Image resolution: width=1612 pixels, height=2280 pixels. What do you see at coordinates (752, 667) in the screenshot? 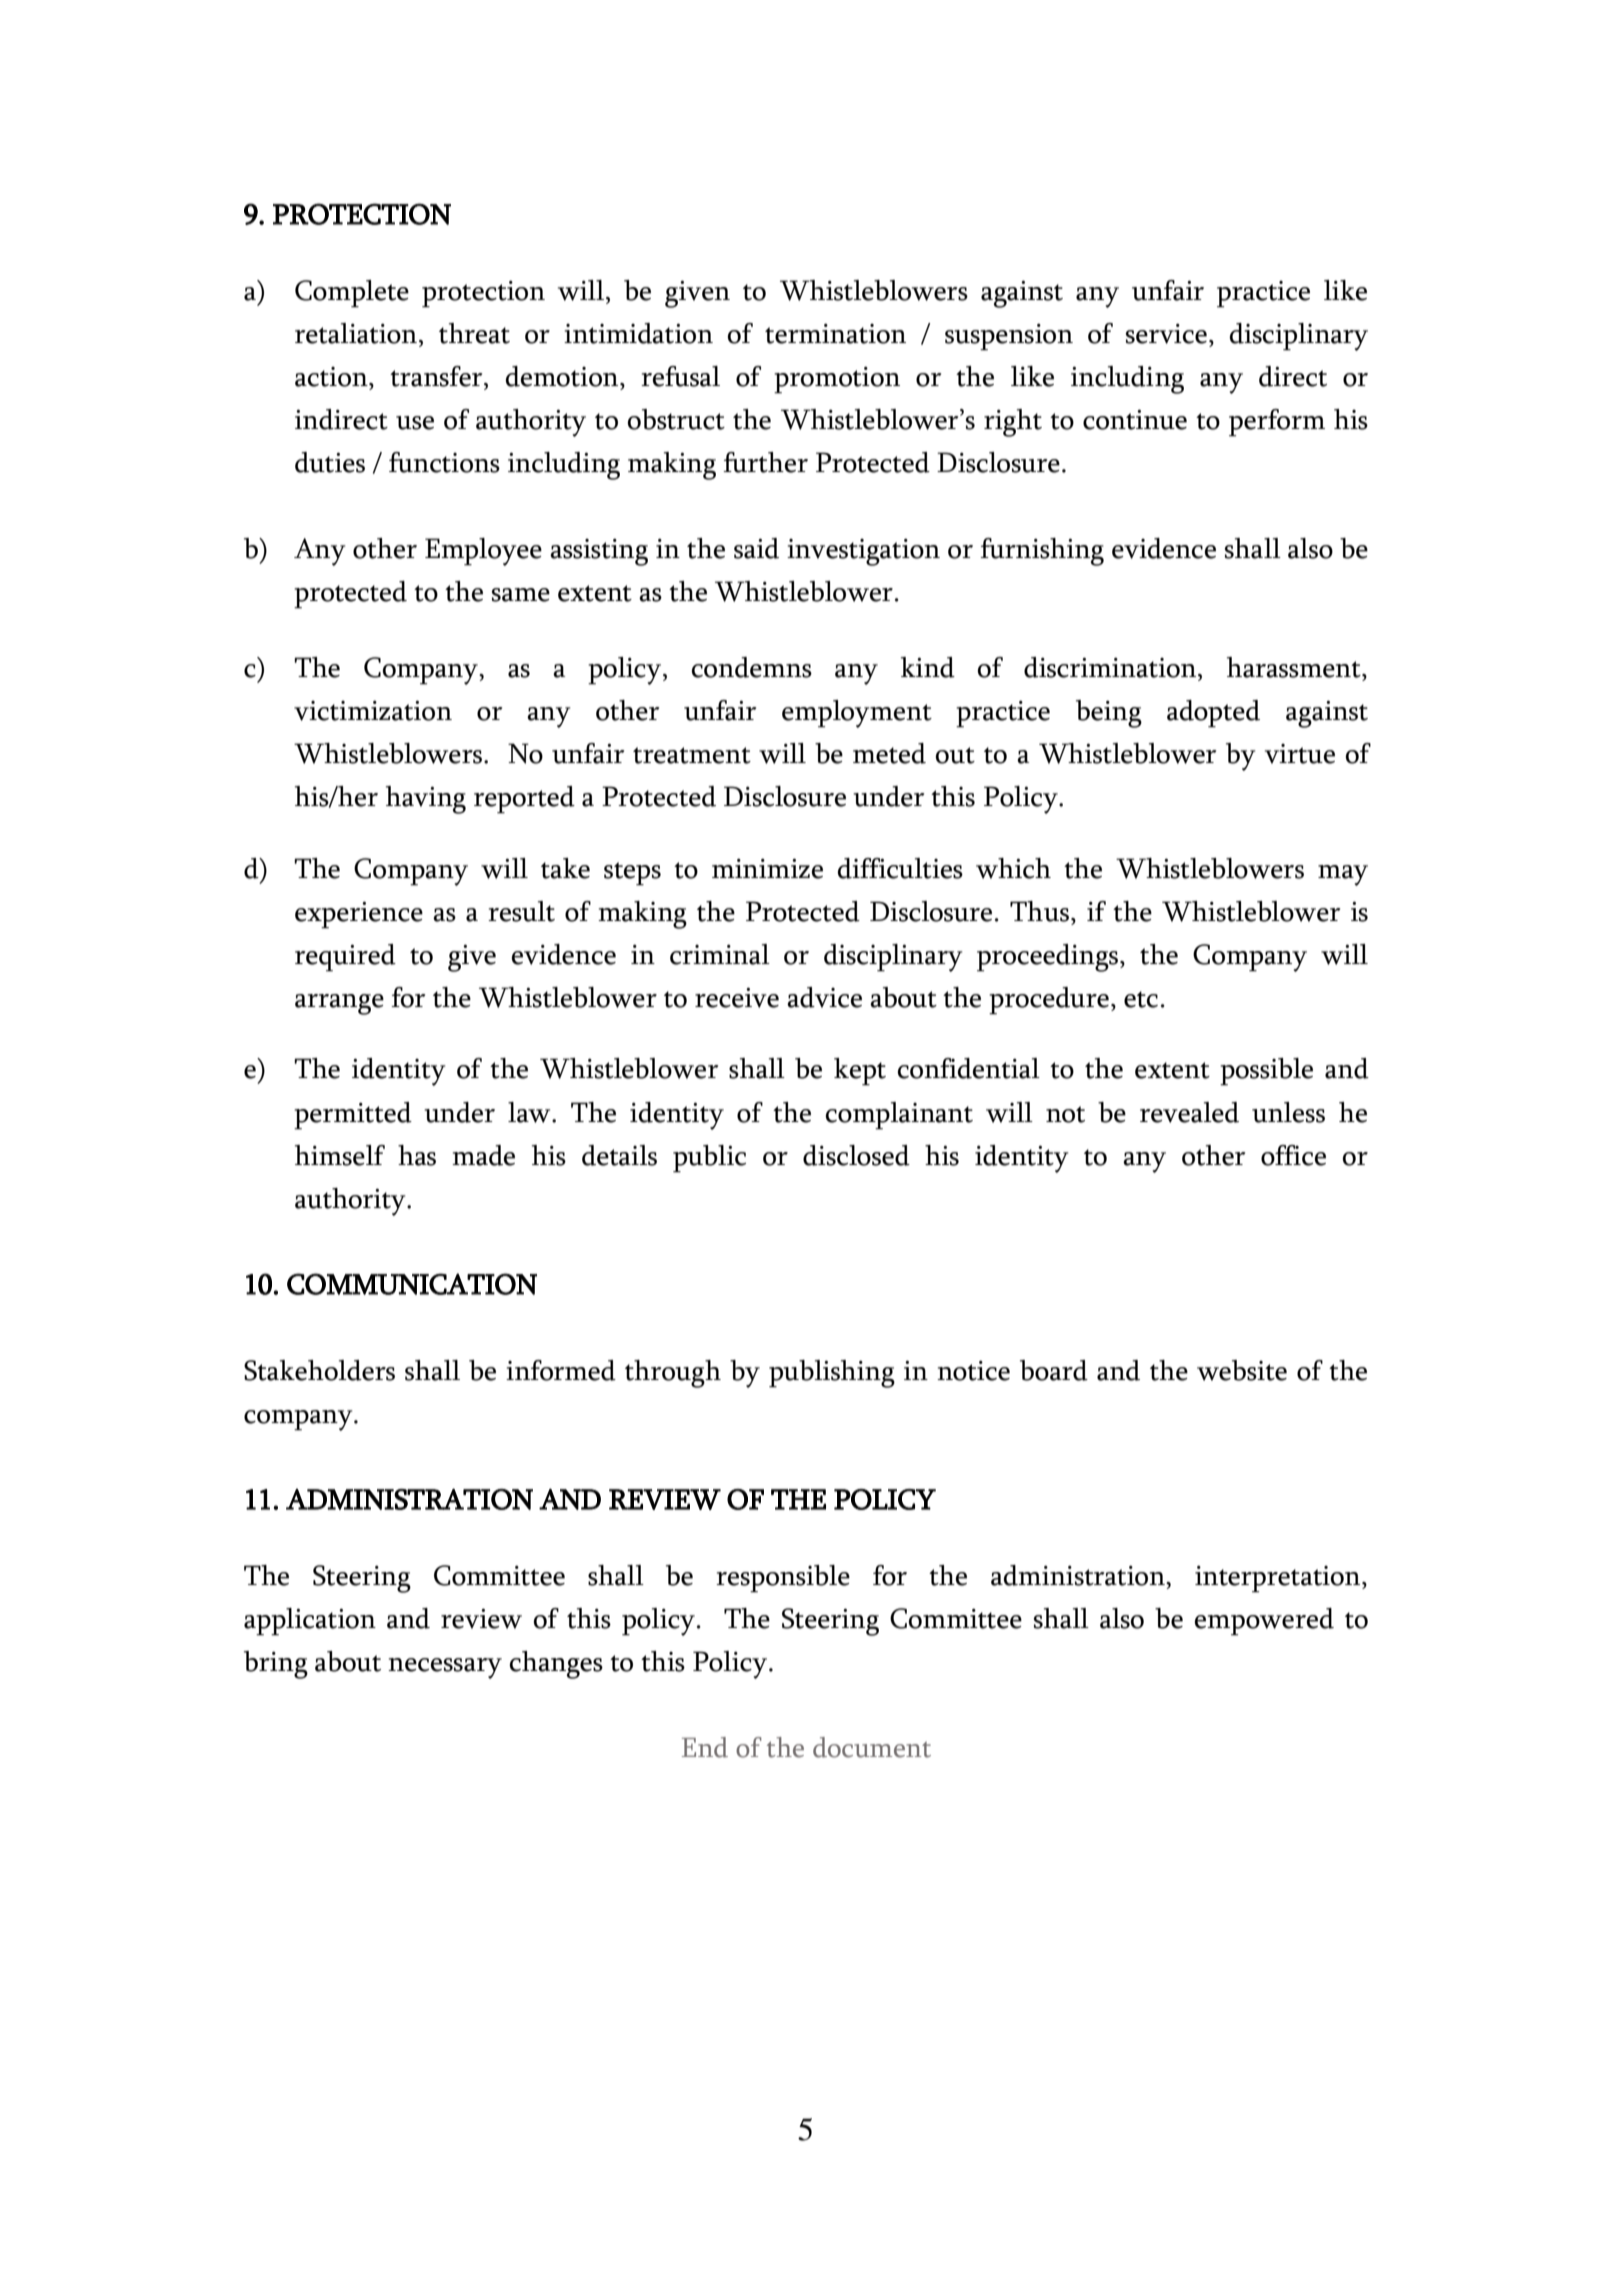
I see `condemns` at bounding box center [752, 667].
